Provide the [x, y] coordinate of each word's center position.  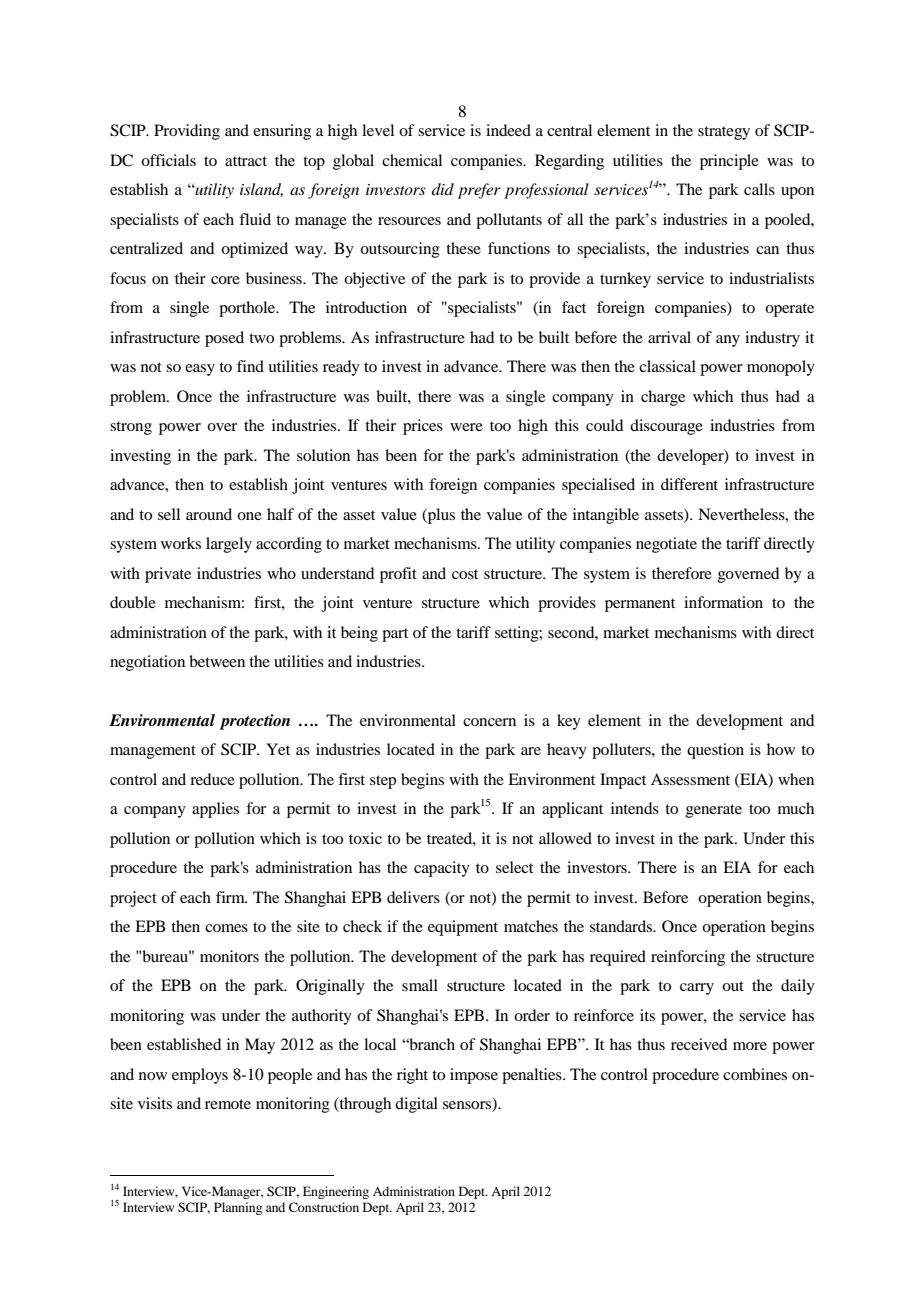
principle [729, 162]
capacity [442, 869]
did [443, 189]
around [209, 514]
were [466, 427]
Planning [238, 1208]
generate [714, 811]
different [689, 484]
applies [215, 810]
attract [246, 161]
